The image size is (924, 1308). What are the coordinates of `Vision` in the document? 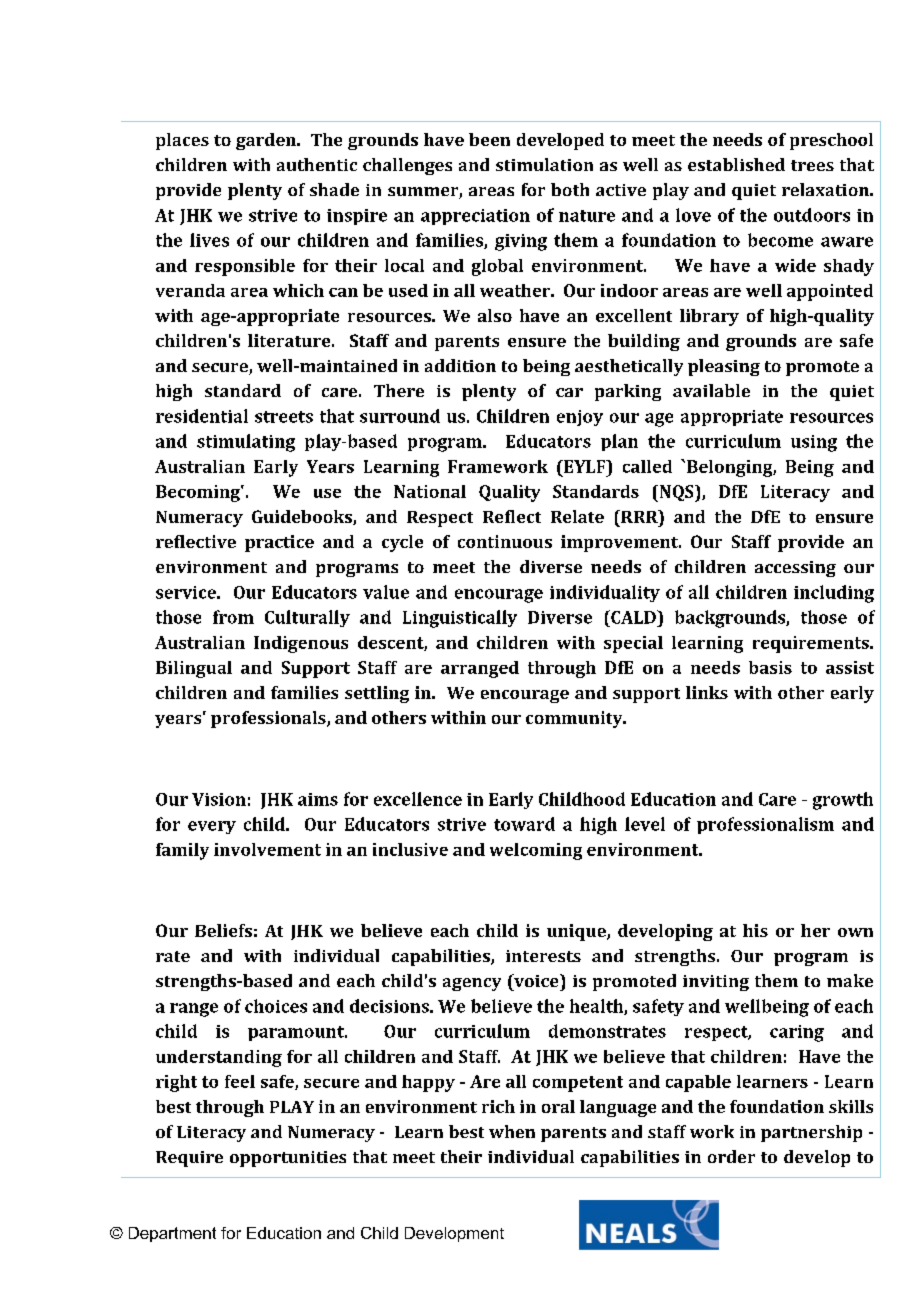 It's located at (219, 799).
